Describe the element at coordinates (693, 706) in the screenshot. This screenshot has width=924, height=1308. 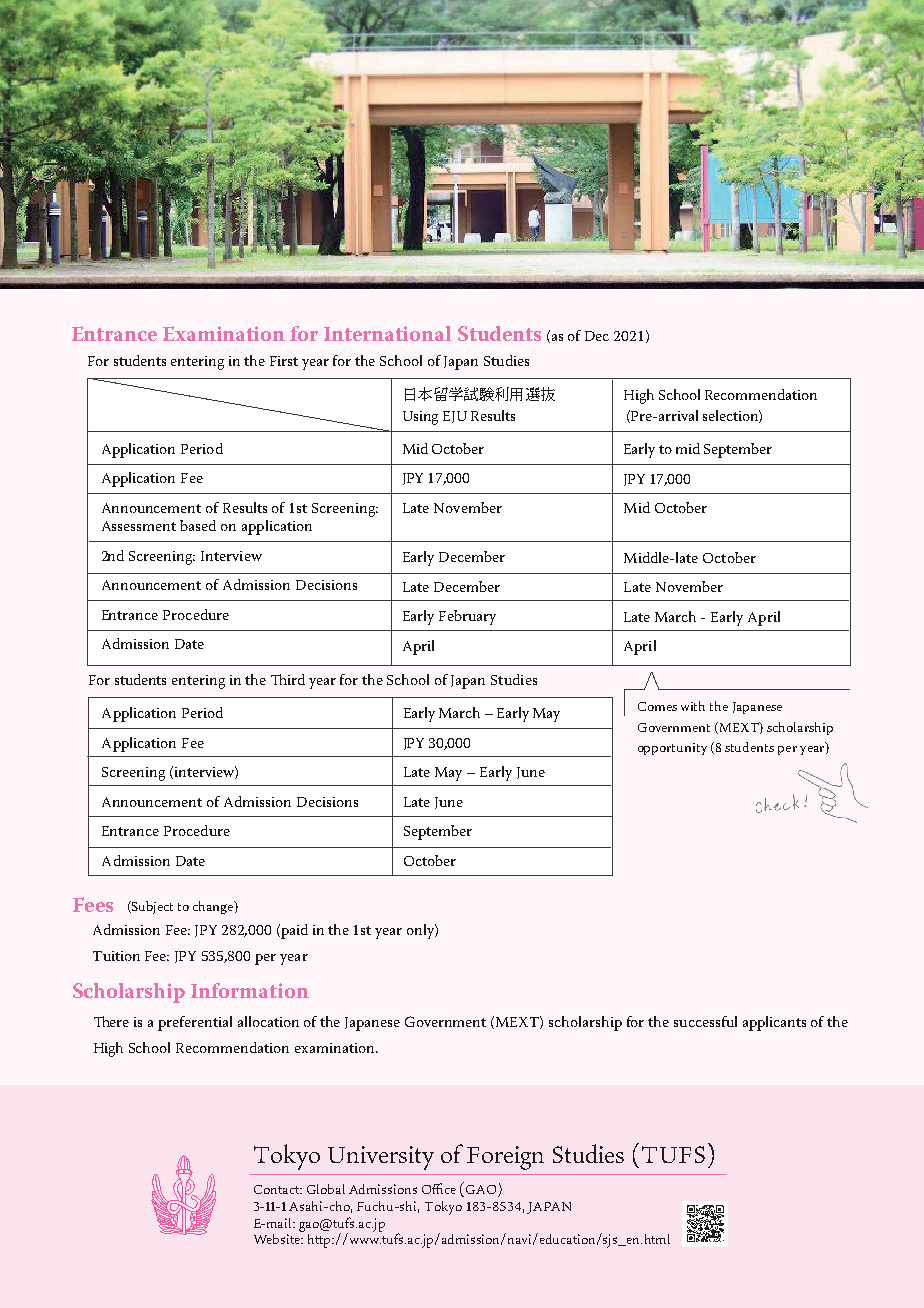
I see `with` at that location.
